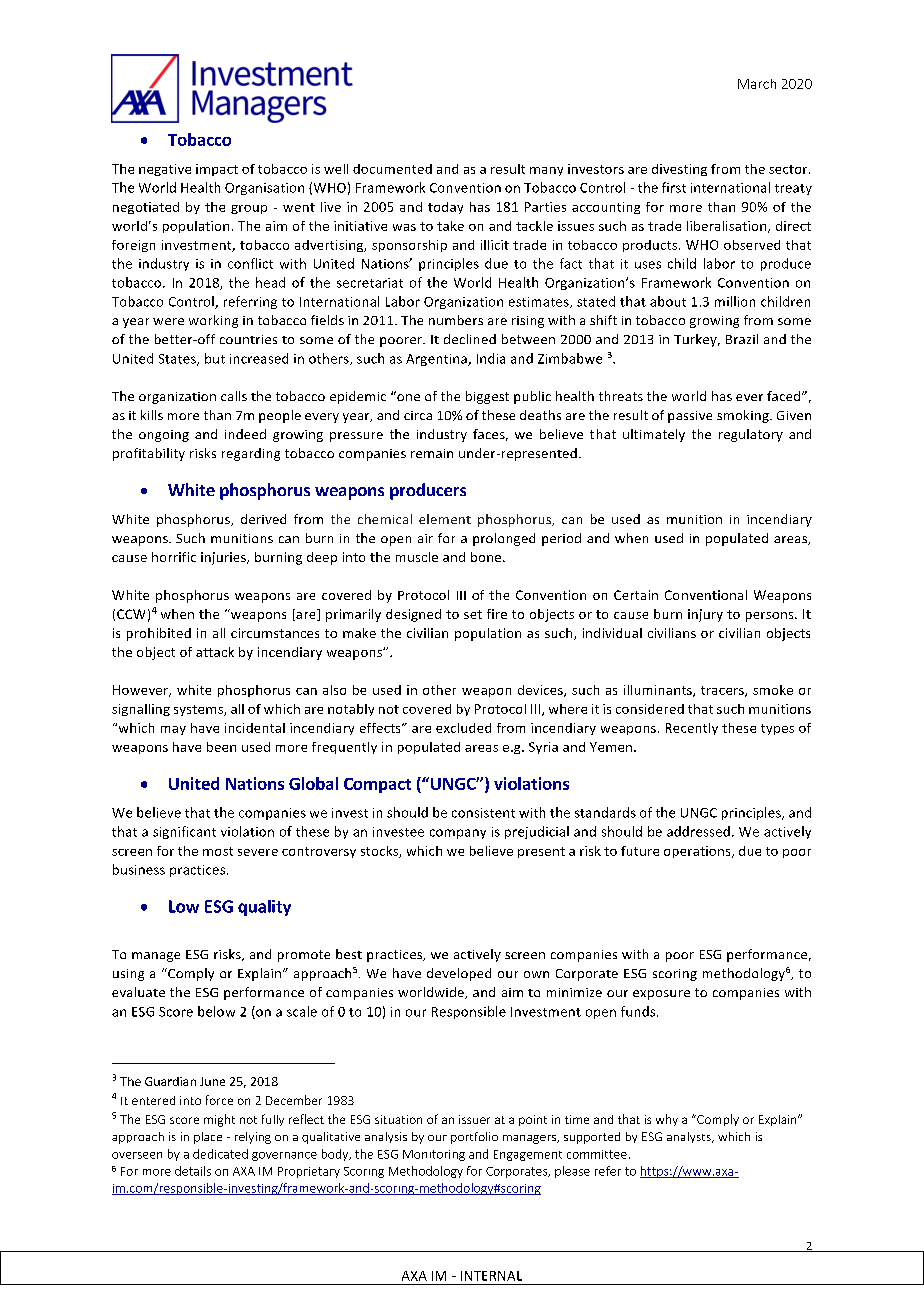 The image size is (924, 1308). Describe the element at coordinates (757, 84) in the document. I see `March` at that location.
